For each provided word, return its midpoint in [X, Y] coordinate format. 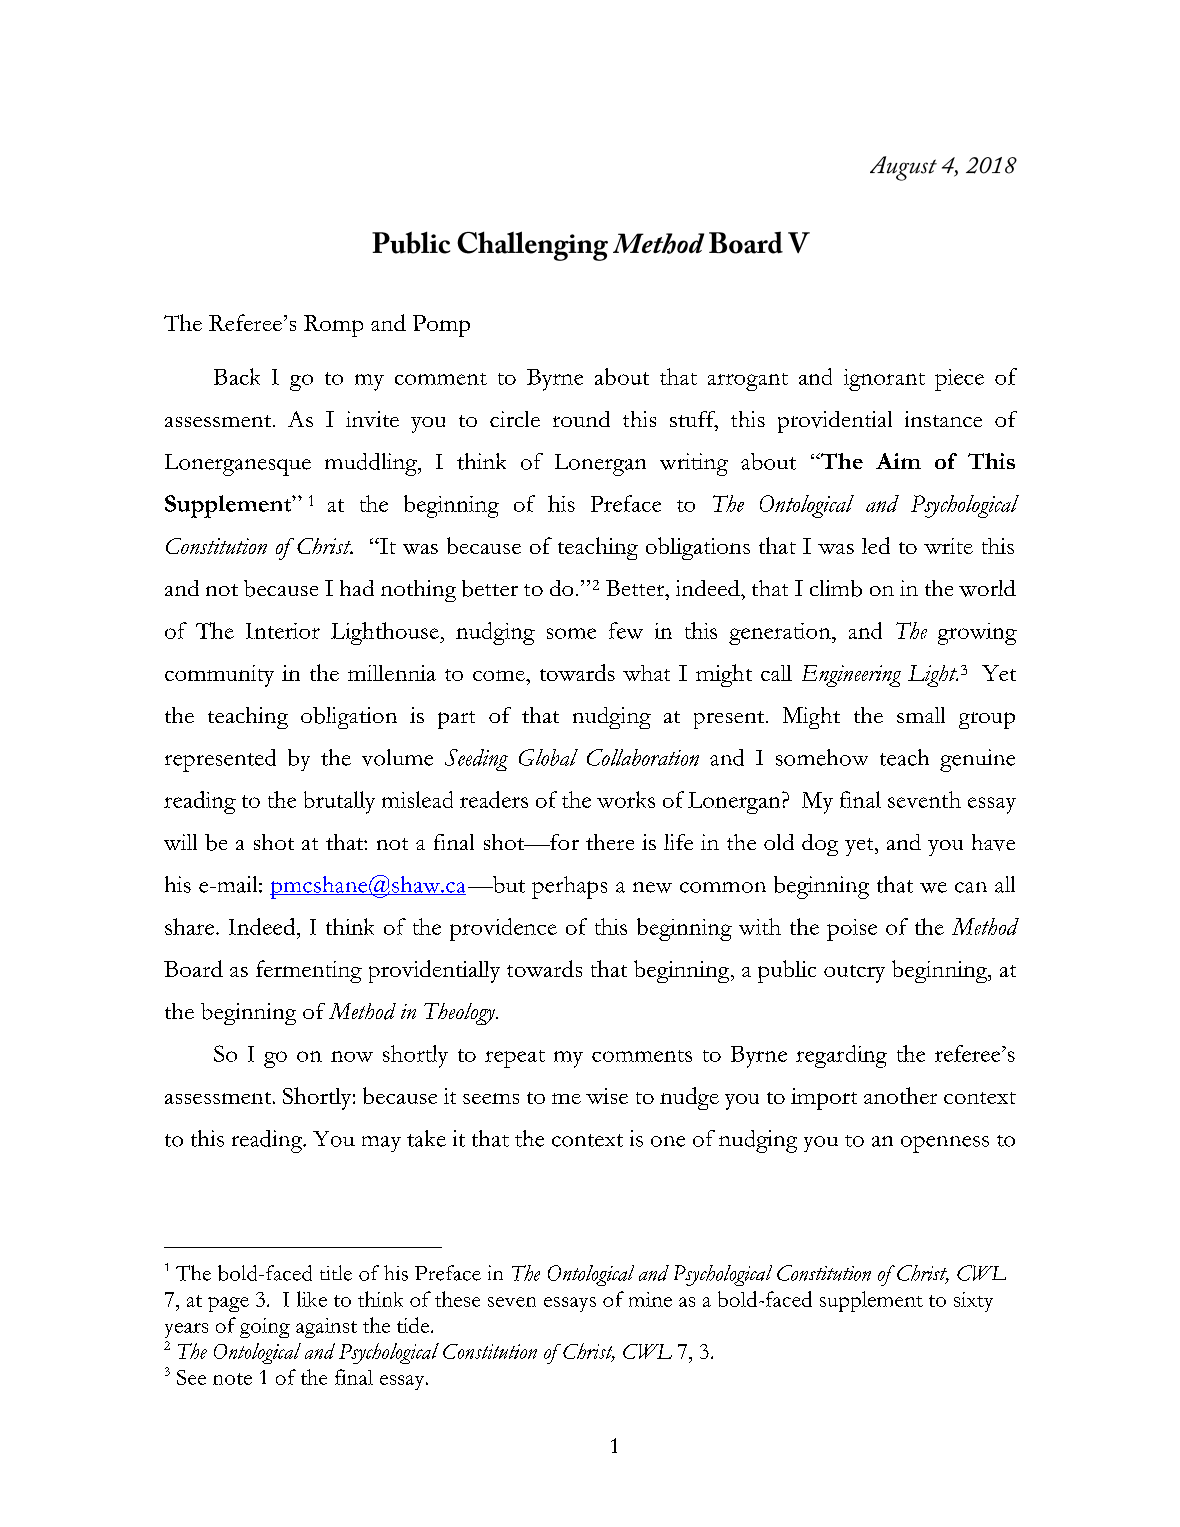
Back [237, 376]
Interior [283, 631]
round [581, 419]
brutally [339, 802]
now [352, 1056]
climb [836, 588]
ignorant [884, 380]
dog [820, 845]
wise [607, 1096]
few [626, 630]
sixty [973, 1302]
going [265, 1328]
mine [650, 1299]
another [900, 1095]
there [610, 842]
